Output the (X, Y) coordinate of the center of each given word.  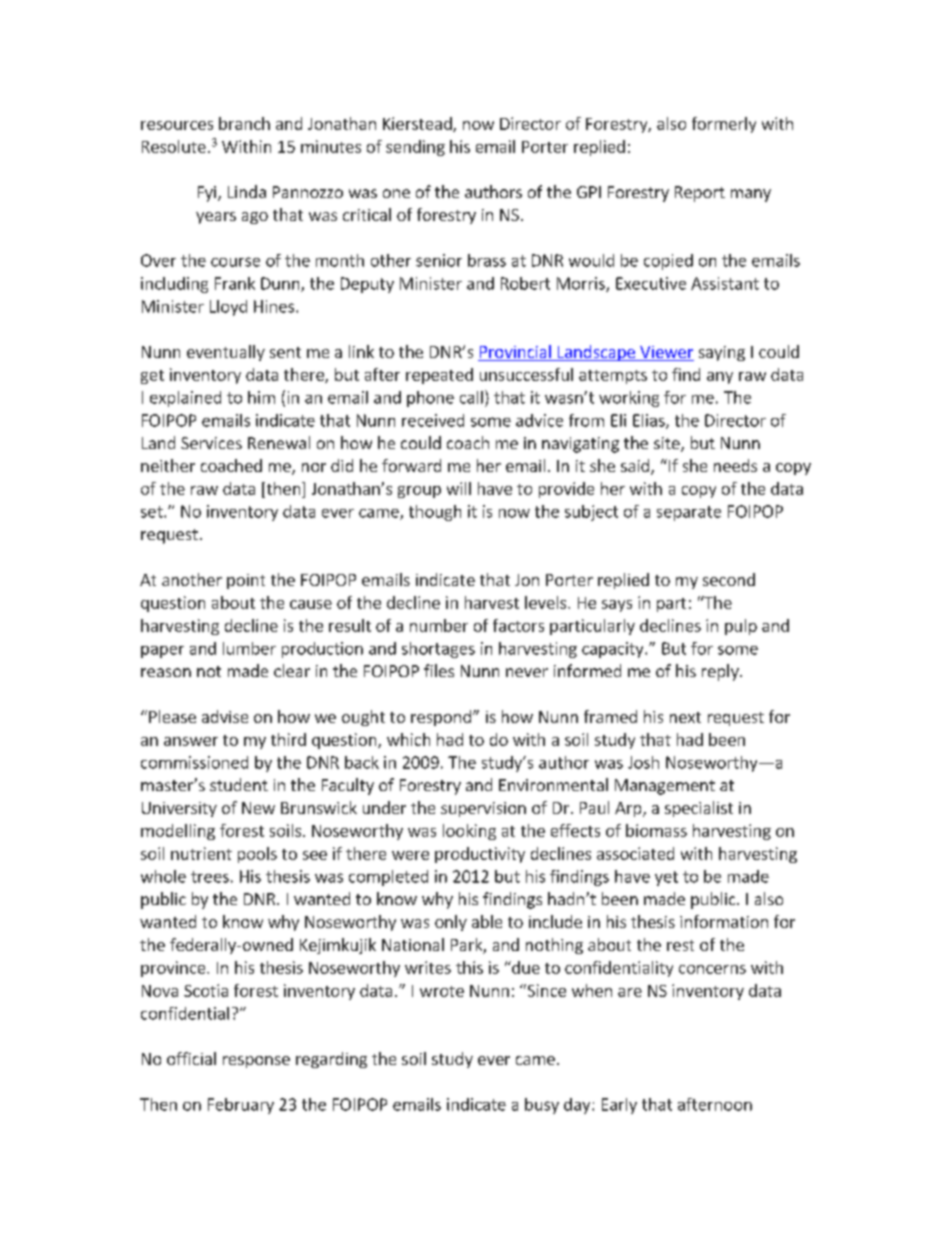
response (256, 1062)
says (617, 606)
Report (700, 194)
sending (415, 148)
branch (244, 123)
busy (542, 1106)
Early (619, 1106)
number (439, 625)
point (246, 581)
